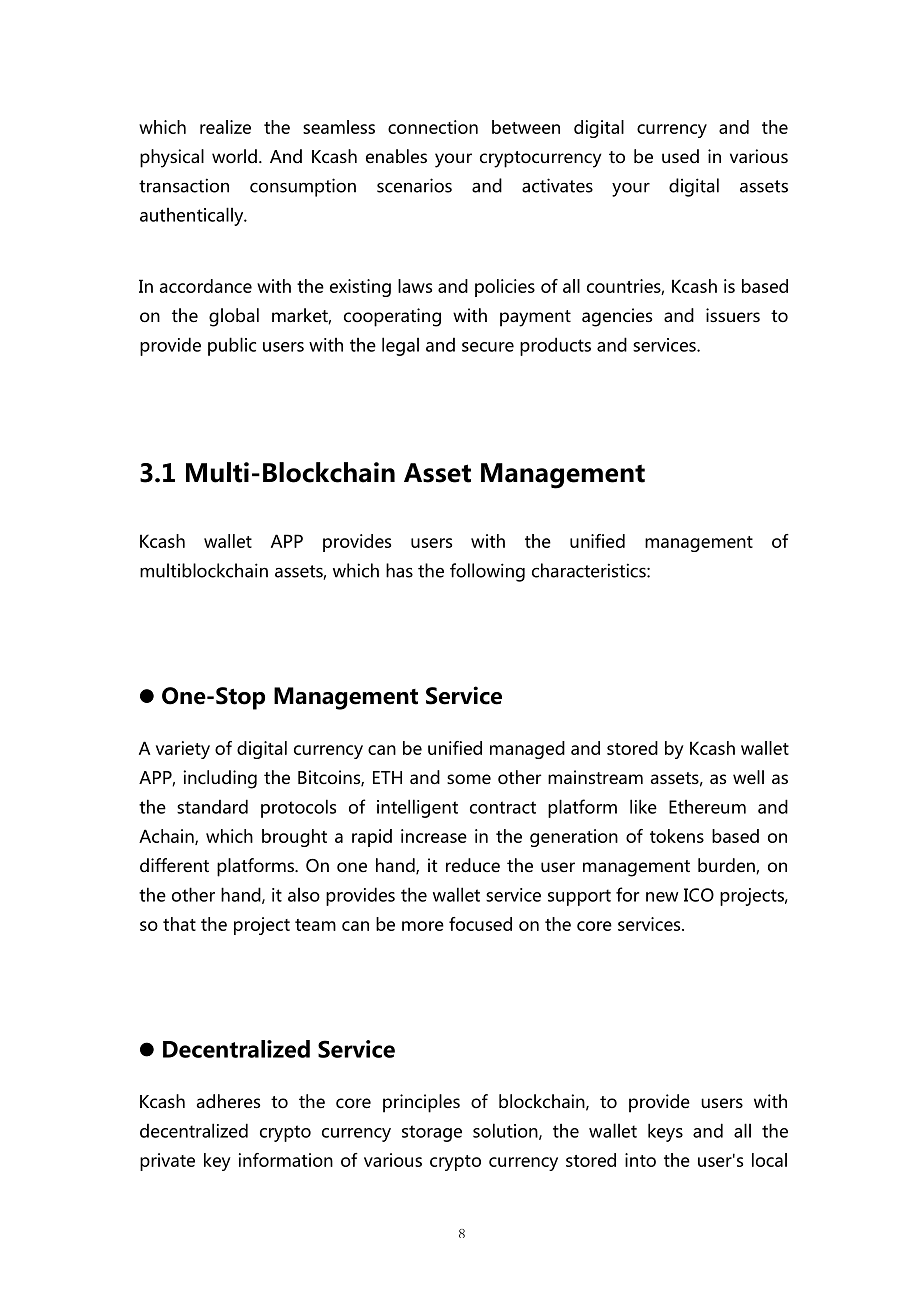 Image resolution: width=924 pixels, height=1308 pixels. Describe the element at coordinates (748, 777) in the document. I see `well` at that location.
